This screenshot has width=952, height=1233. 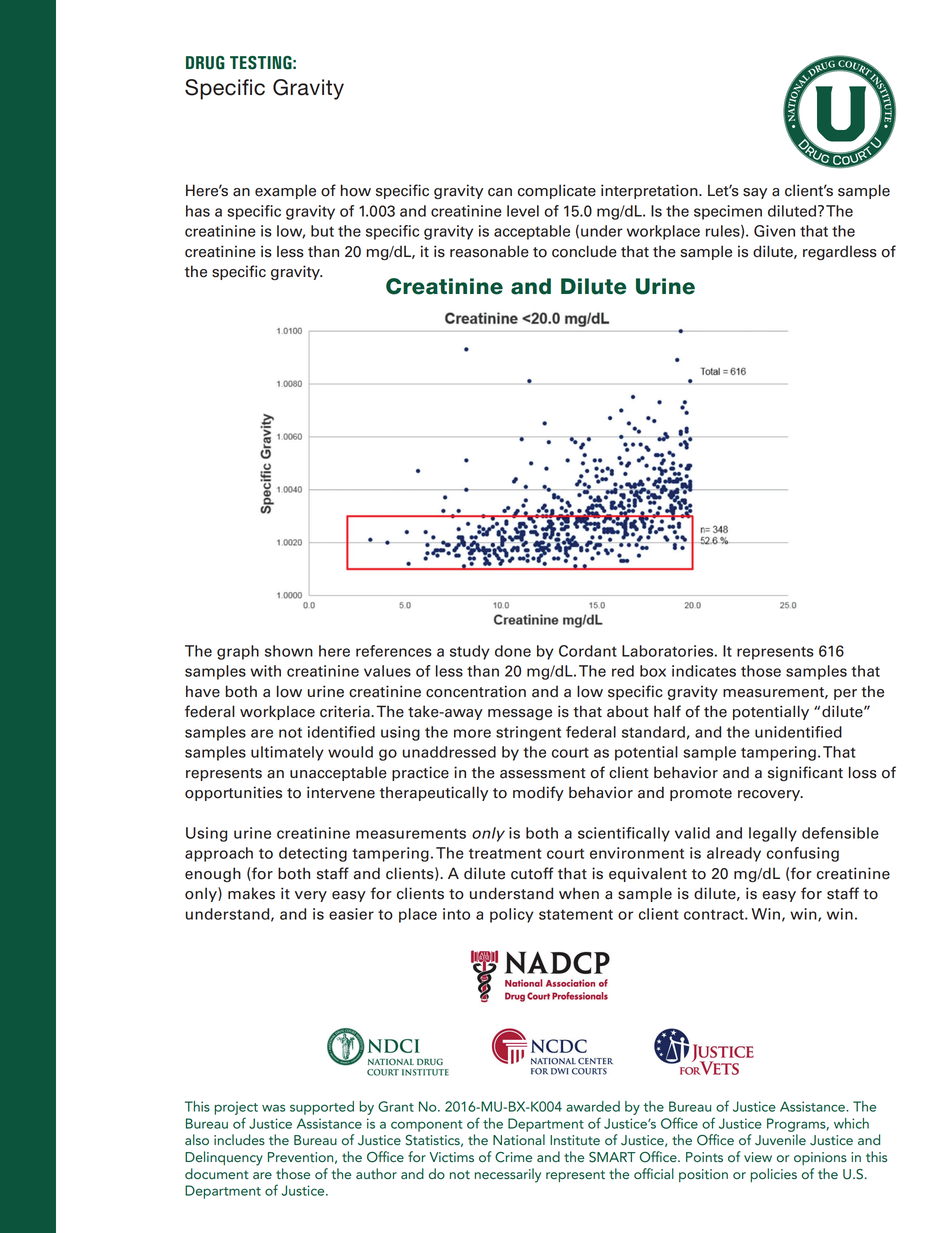 What do you see at coordinates (704, 671) in the screenshot?
I see `indicates` at bounding box center [704, 671].
